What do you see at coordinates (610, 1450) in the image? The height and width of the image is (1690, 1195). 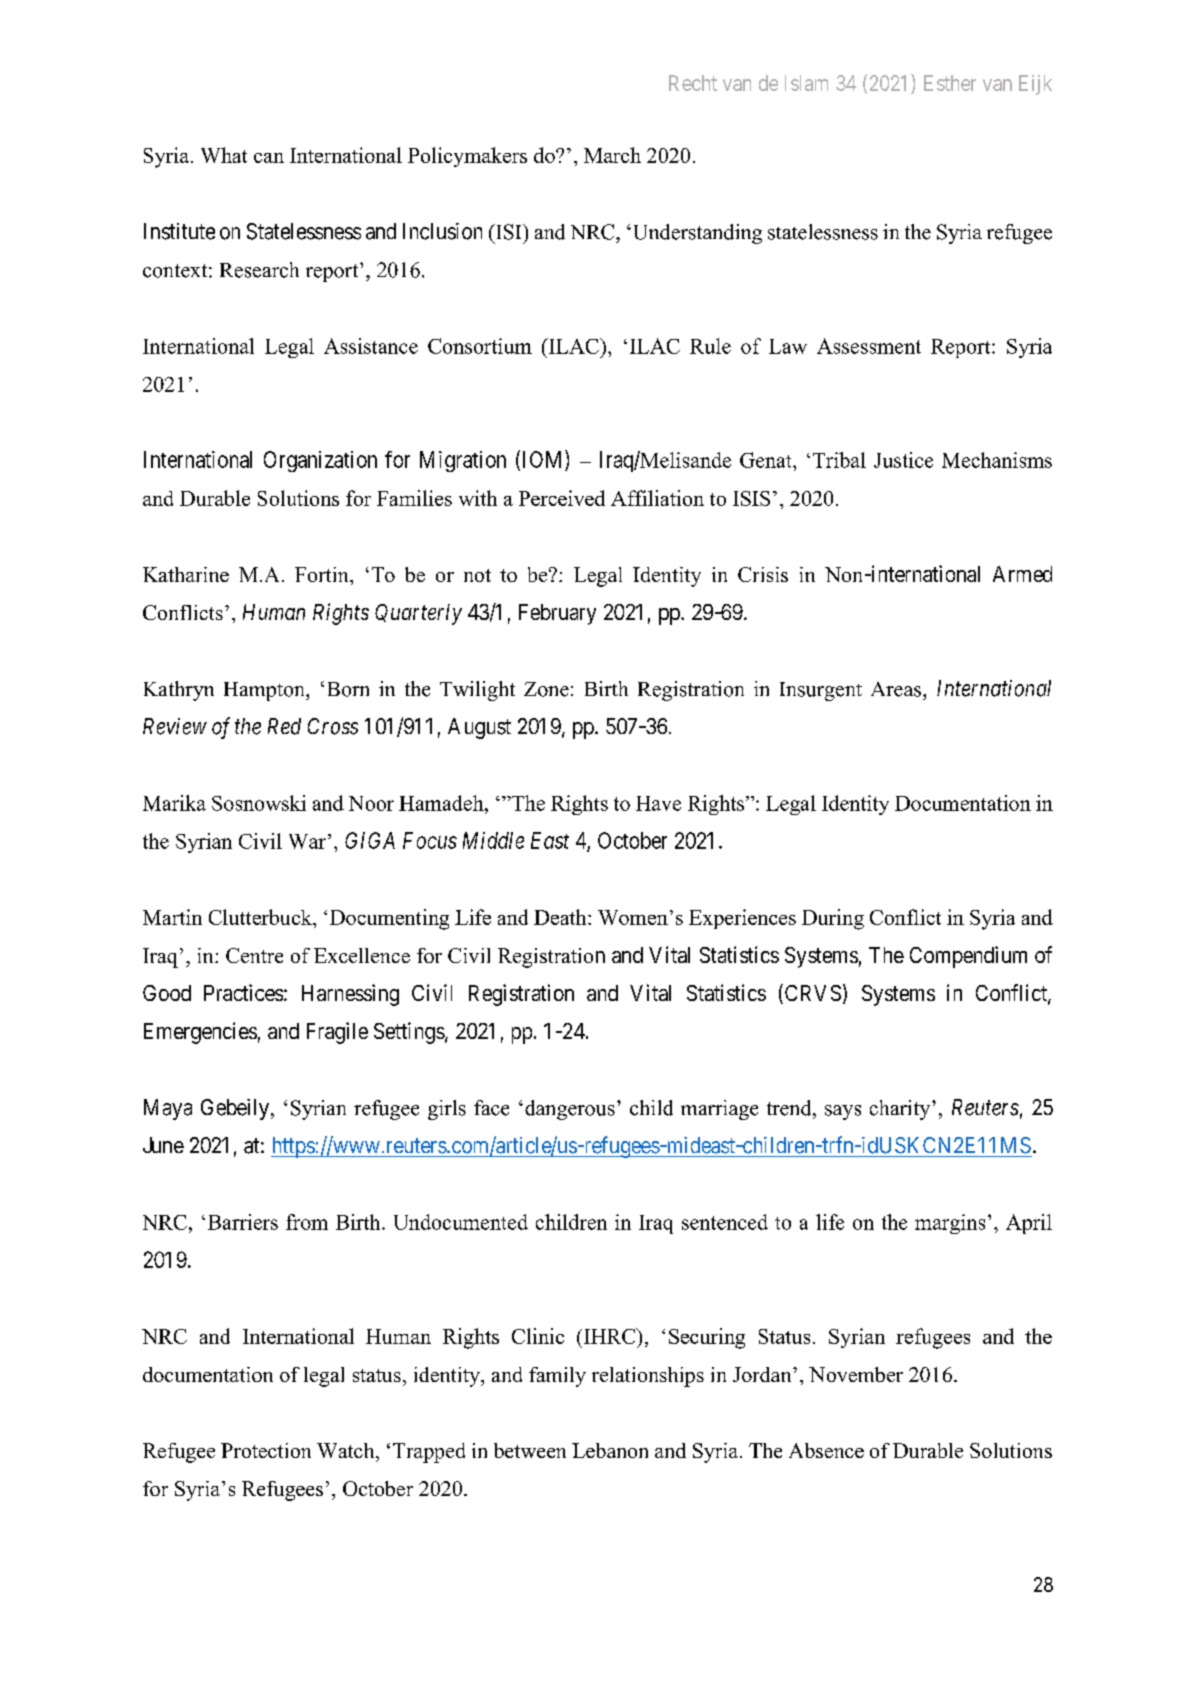 I see `Lebanon` at bounding box center [610, 1450].
